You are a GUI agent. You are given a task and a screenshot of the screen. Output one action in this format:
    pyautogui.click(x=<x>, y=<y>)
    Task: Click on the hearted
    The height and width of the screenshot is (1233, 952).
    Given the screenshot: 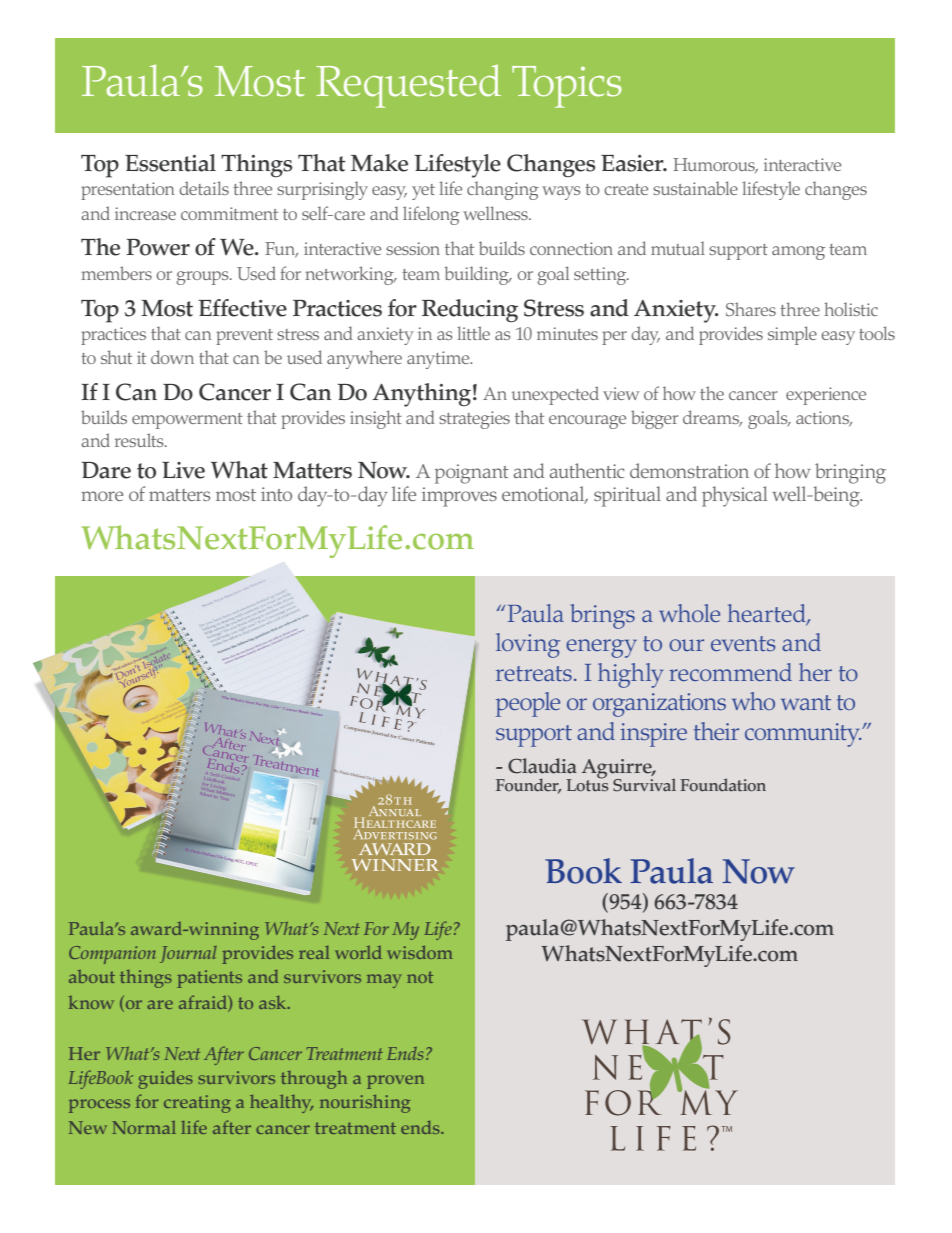 What is the action you would take?
    pyautogui.click(x=768, y=614)
